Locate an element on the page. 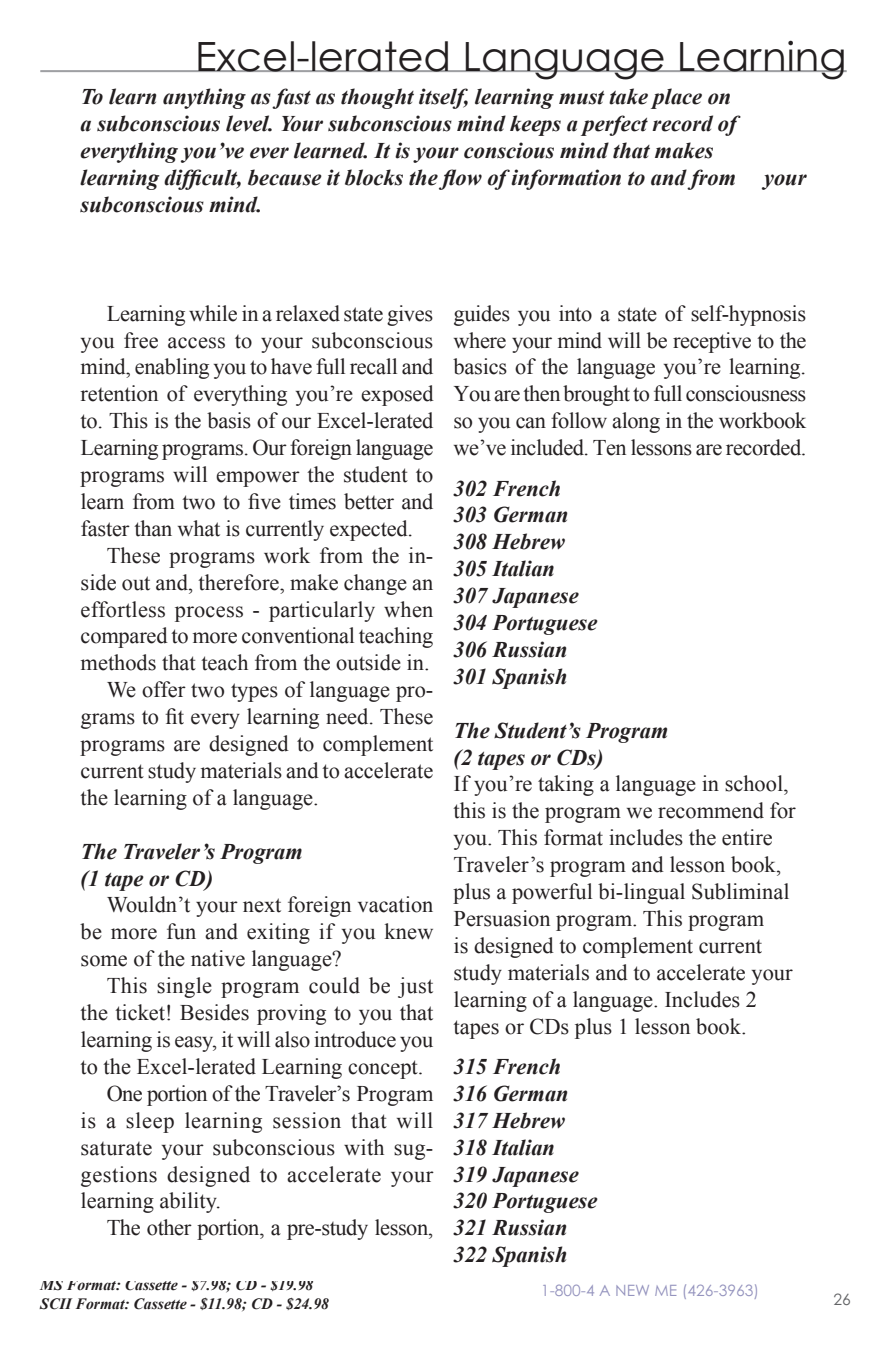 Image resolution: width=887 pixels, height=1372 pixels. when is located at coordinates (408, 609).
